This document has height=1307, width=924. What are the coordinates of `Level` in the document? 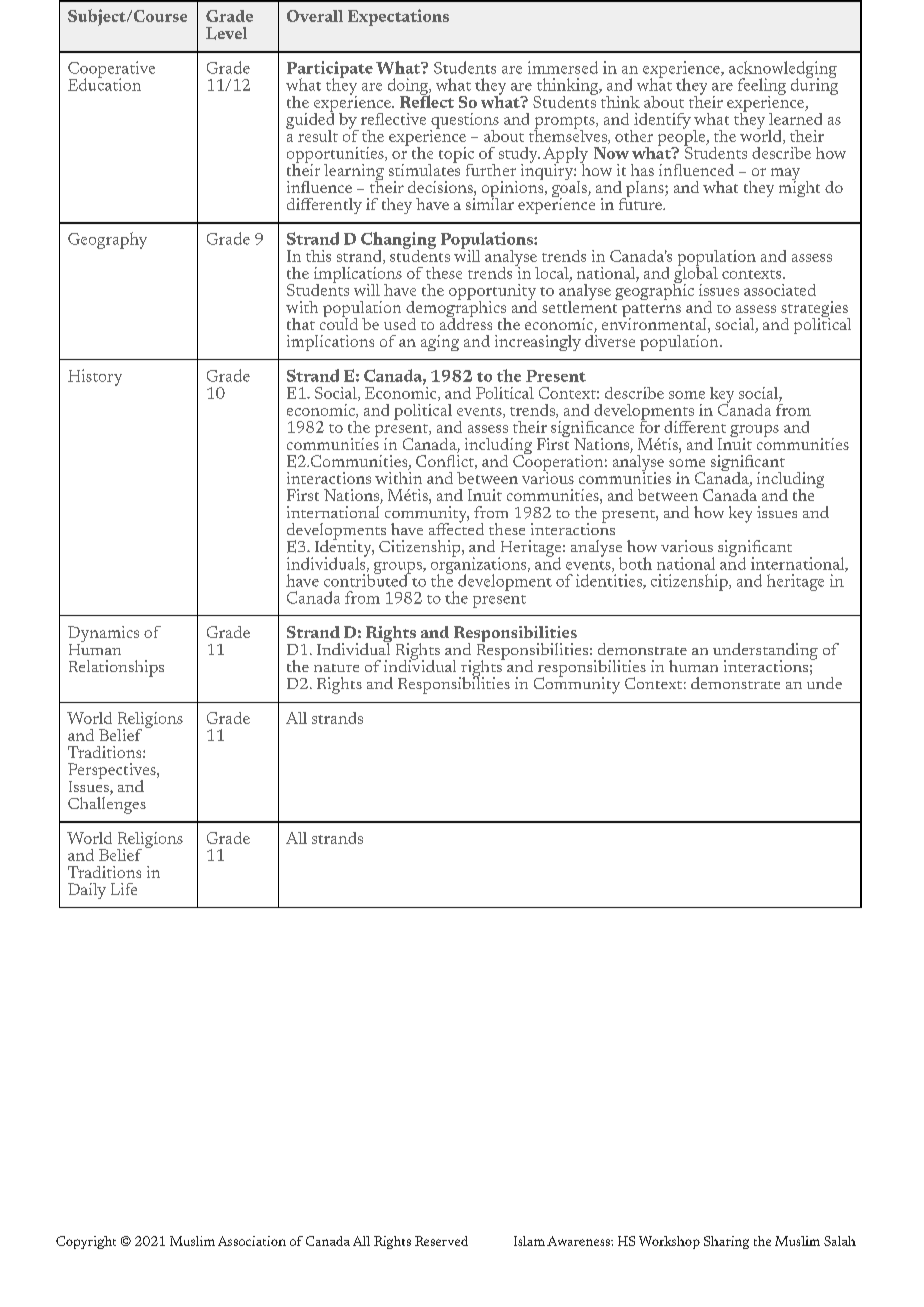 It's located at (226, 33).
